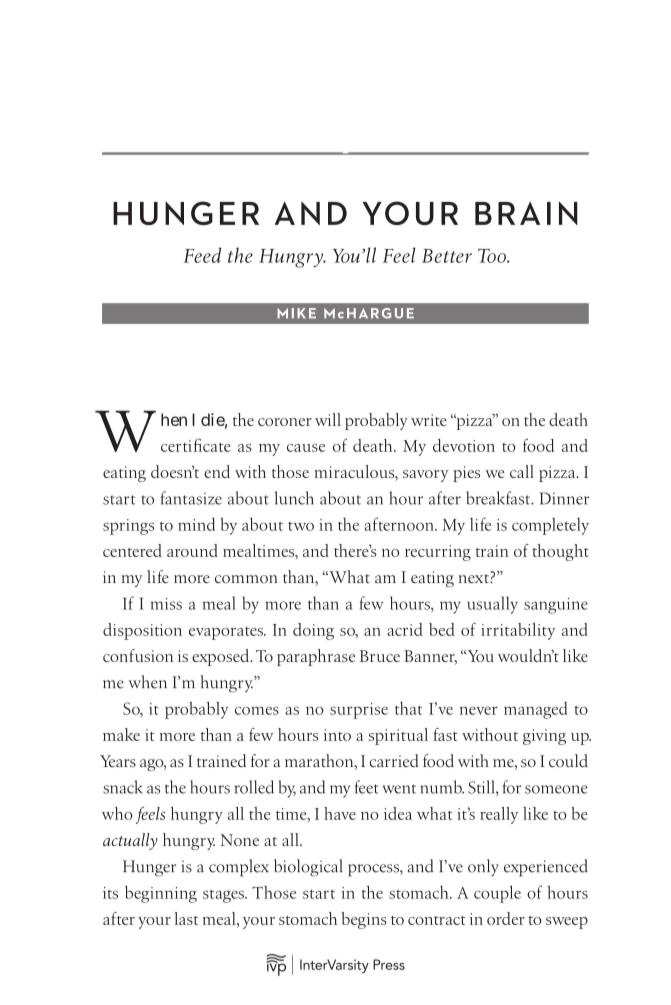 Image resolution: width=671 pixels, height=1005 pixels. I want to click on will, so click(328, 419).
